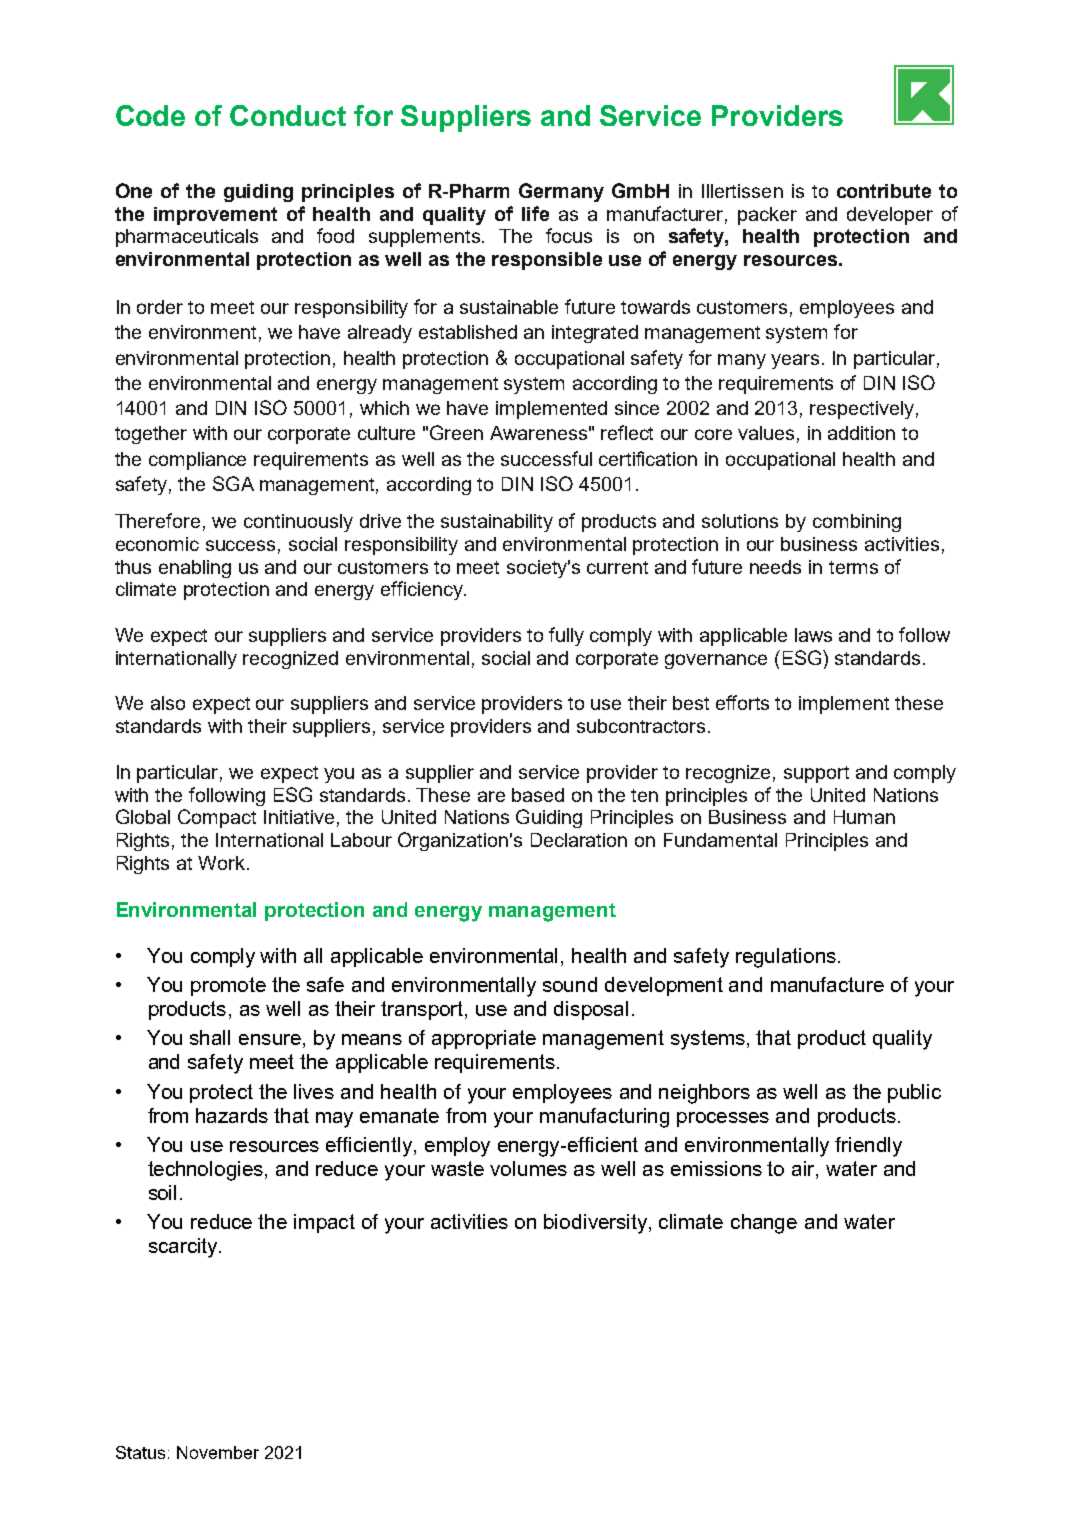 The image size is (1073, 1517). I want to click on hazards, so click(232, 1115).
